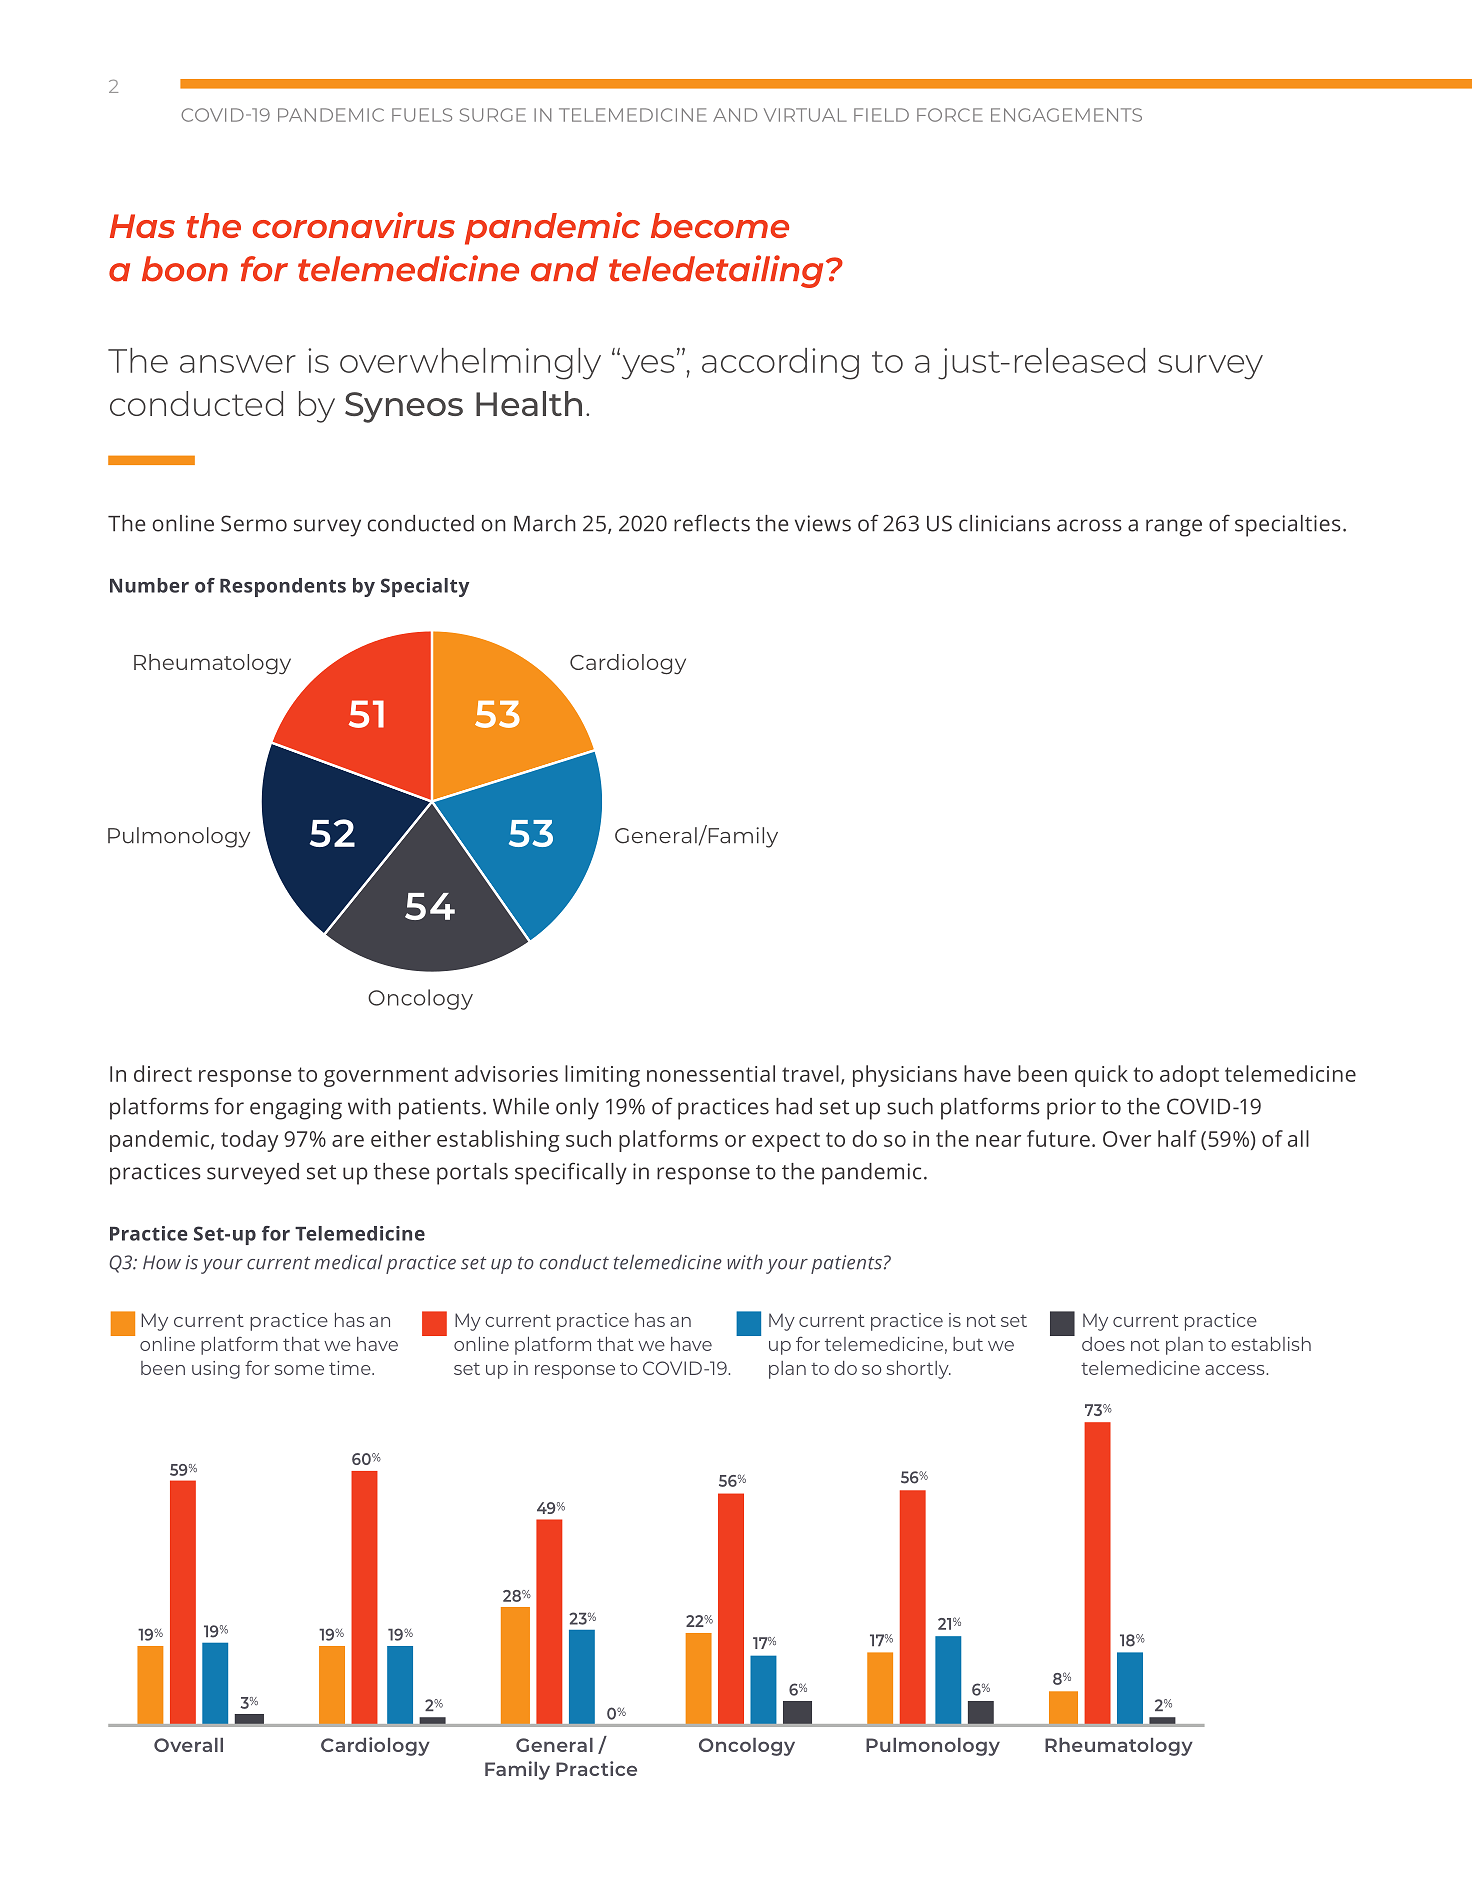  What do you see at coordinates (1089, 525) in the document?
I see `across` at bounding box center [1089, 525].
